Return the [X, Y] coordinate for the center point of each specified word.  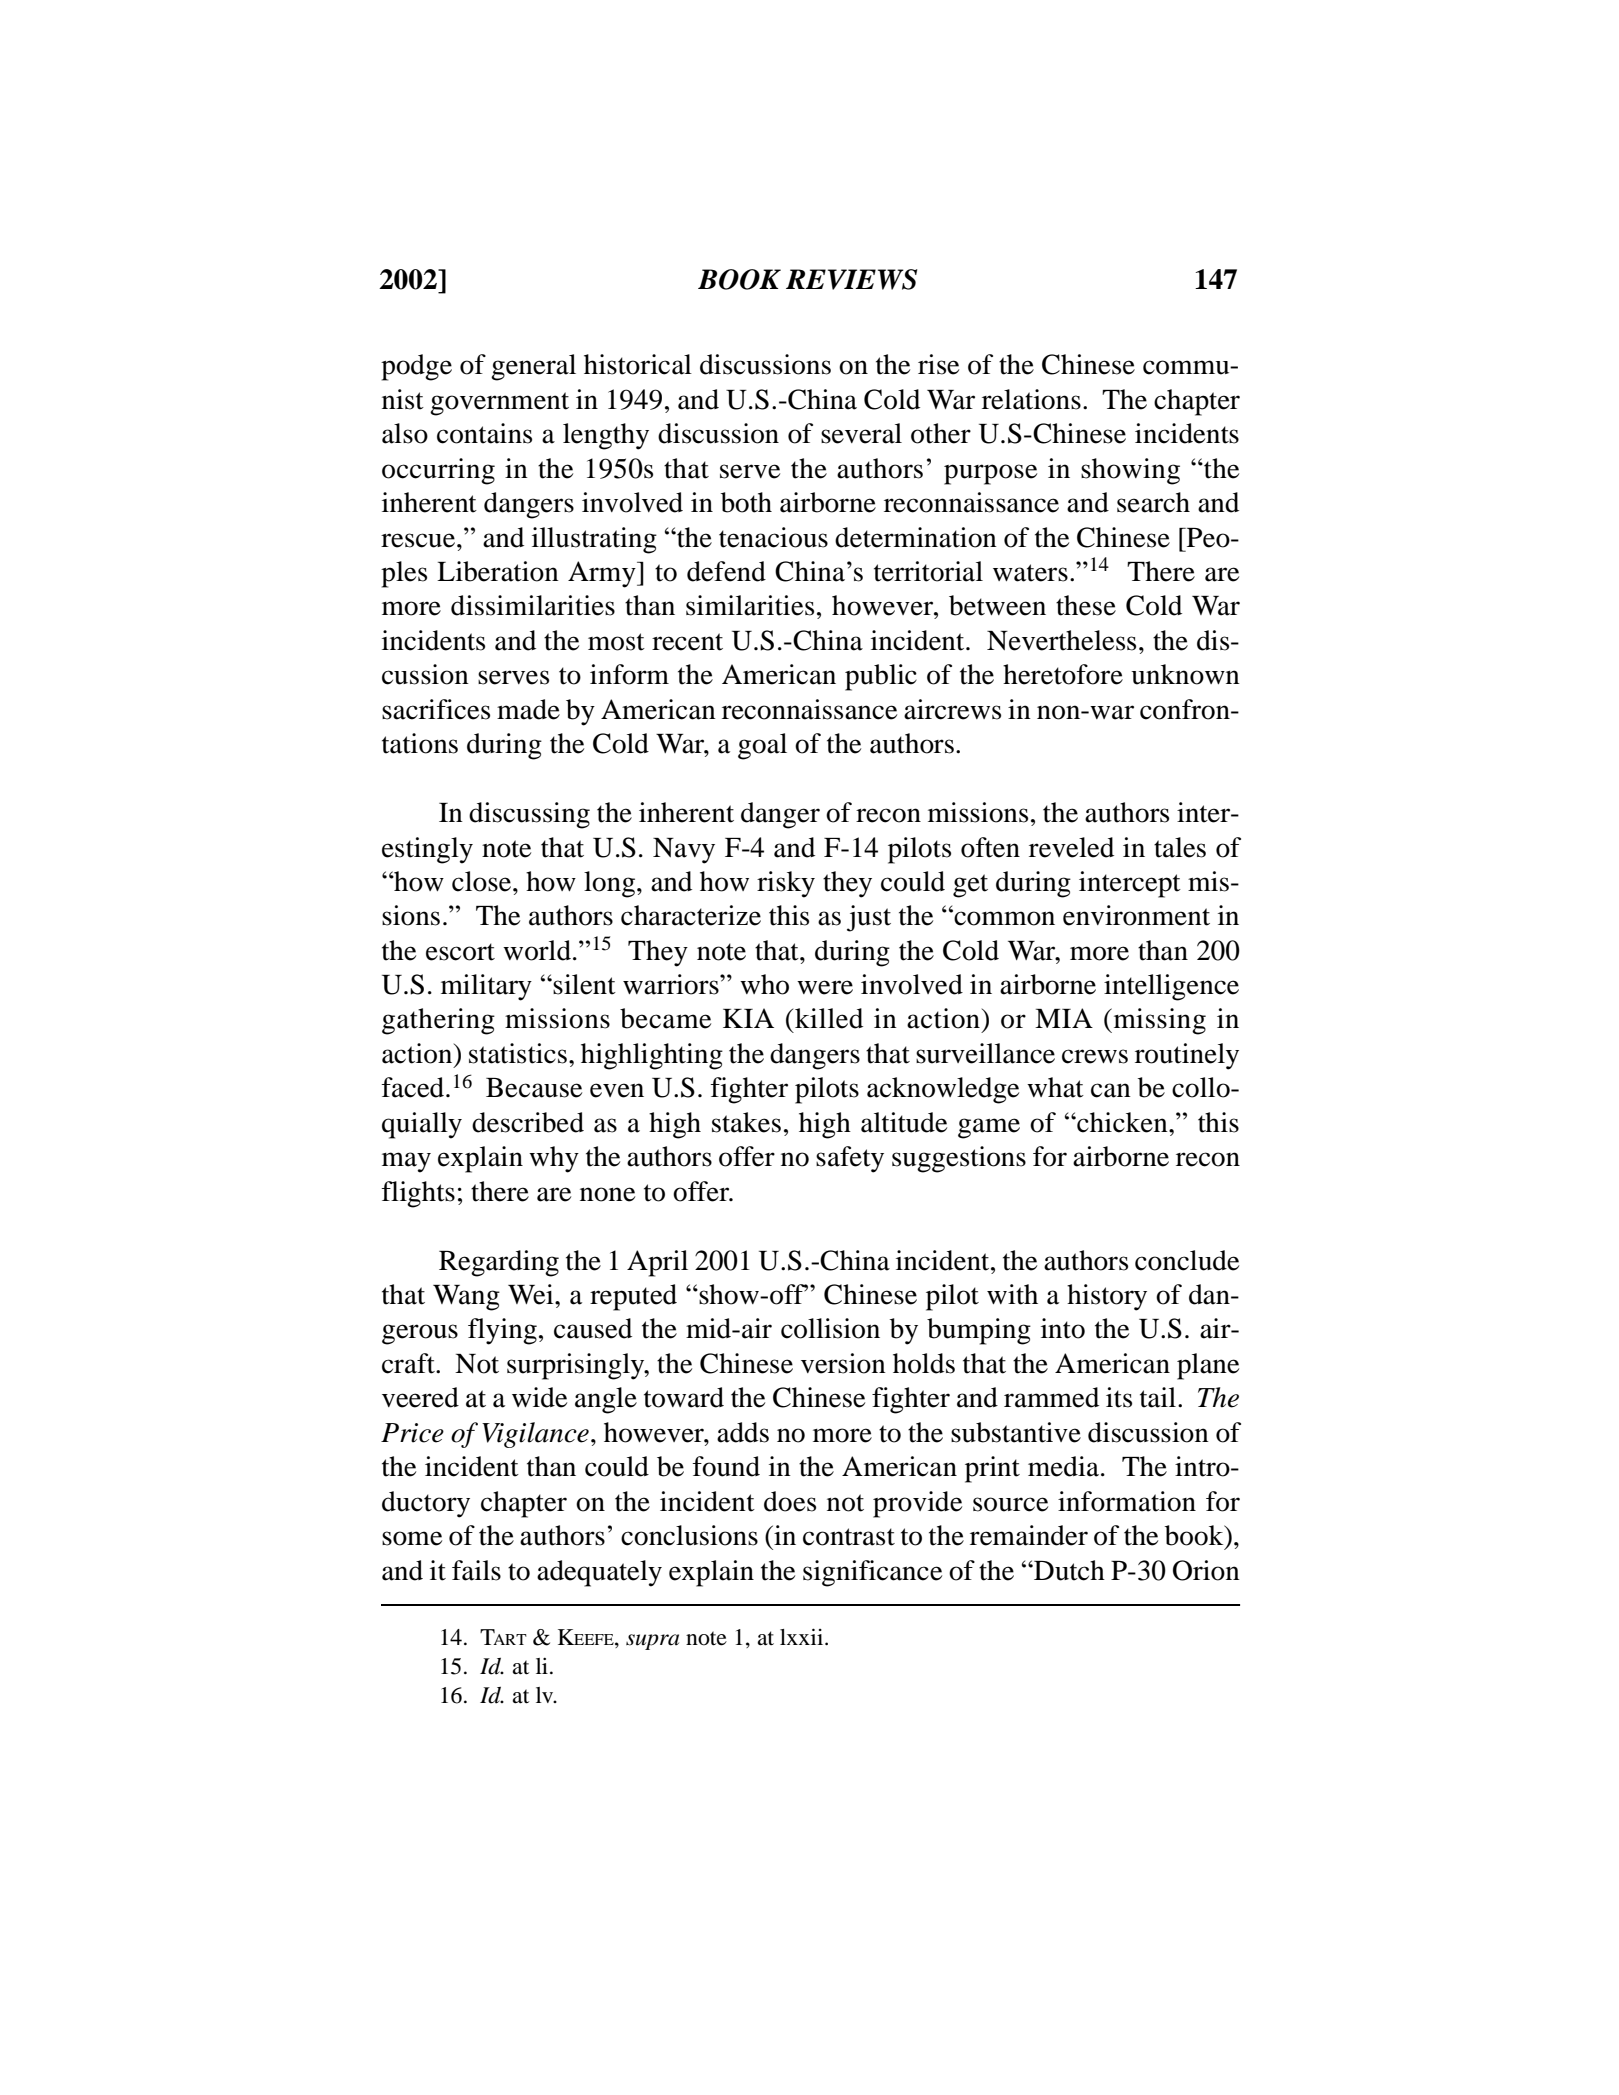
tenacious [773, 537]
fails [476, 1570]
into [1063, 1328]
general [533, 367]
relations [1031, 399]
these [1086, 605]
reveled [1071, 847]
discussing [529, 815]
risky [786, 884]
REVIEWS [851, 279]
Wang [466, 1298]
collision [830, 1328]
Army [603, 574]
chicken [1122, 1122]
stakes [746, 1122]
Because [534, 1088]
